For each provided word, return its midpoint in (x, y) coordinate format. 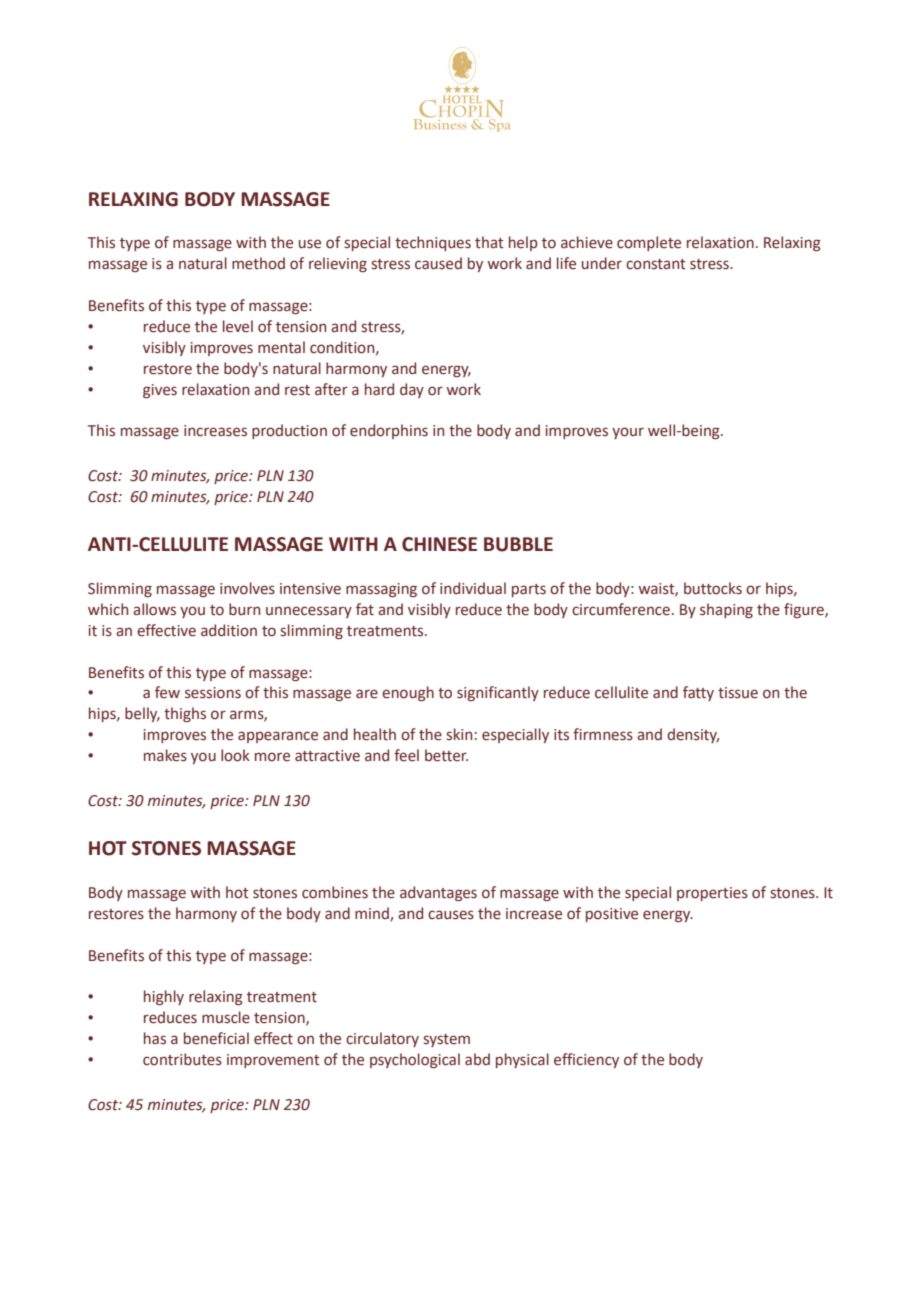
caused (438, 263)
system (446, 1040)
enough (408, 693)
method (258, 263)
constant (656, 264)
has (155, 1038)
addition (229, 630)
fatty (698, 693)
